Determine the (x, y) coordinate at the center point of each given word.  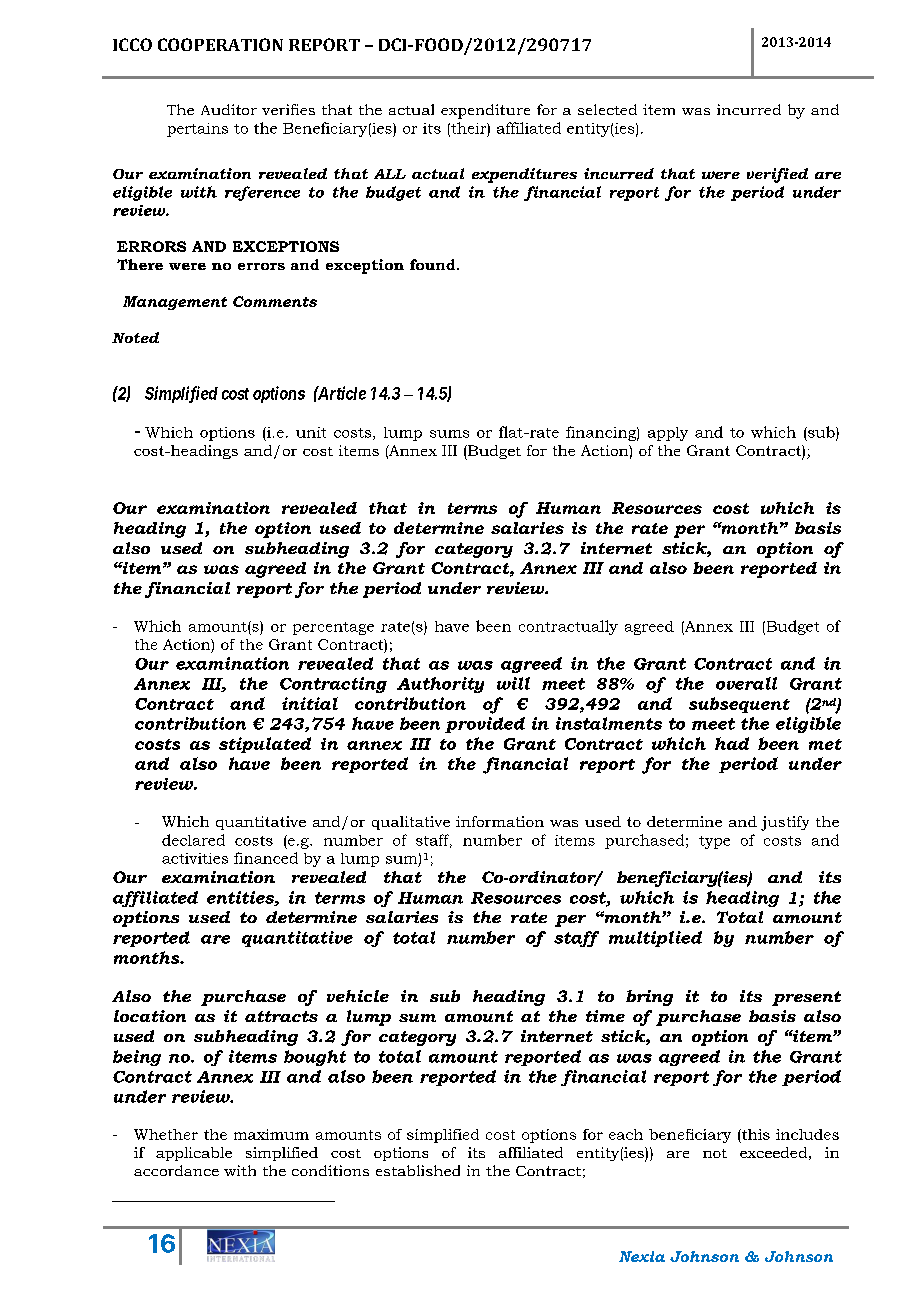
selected (607, 109)
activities (195, 858)
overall (746, 683)
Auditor (229, 109)
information (500, 821)
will (513, 683)
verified (777, 175)
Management (175, 303)
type (714, 842)
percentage (333, 628)
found (434, 264)
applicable (194, 1154)
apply (668, 434)
